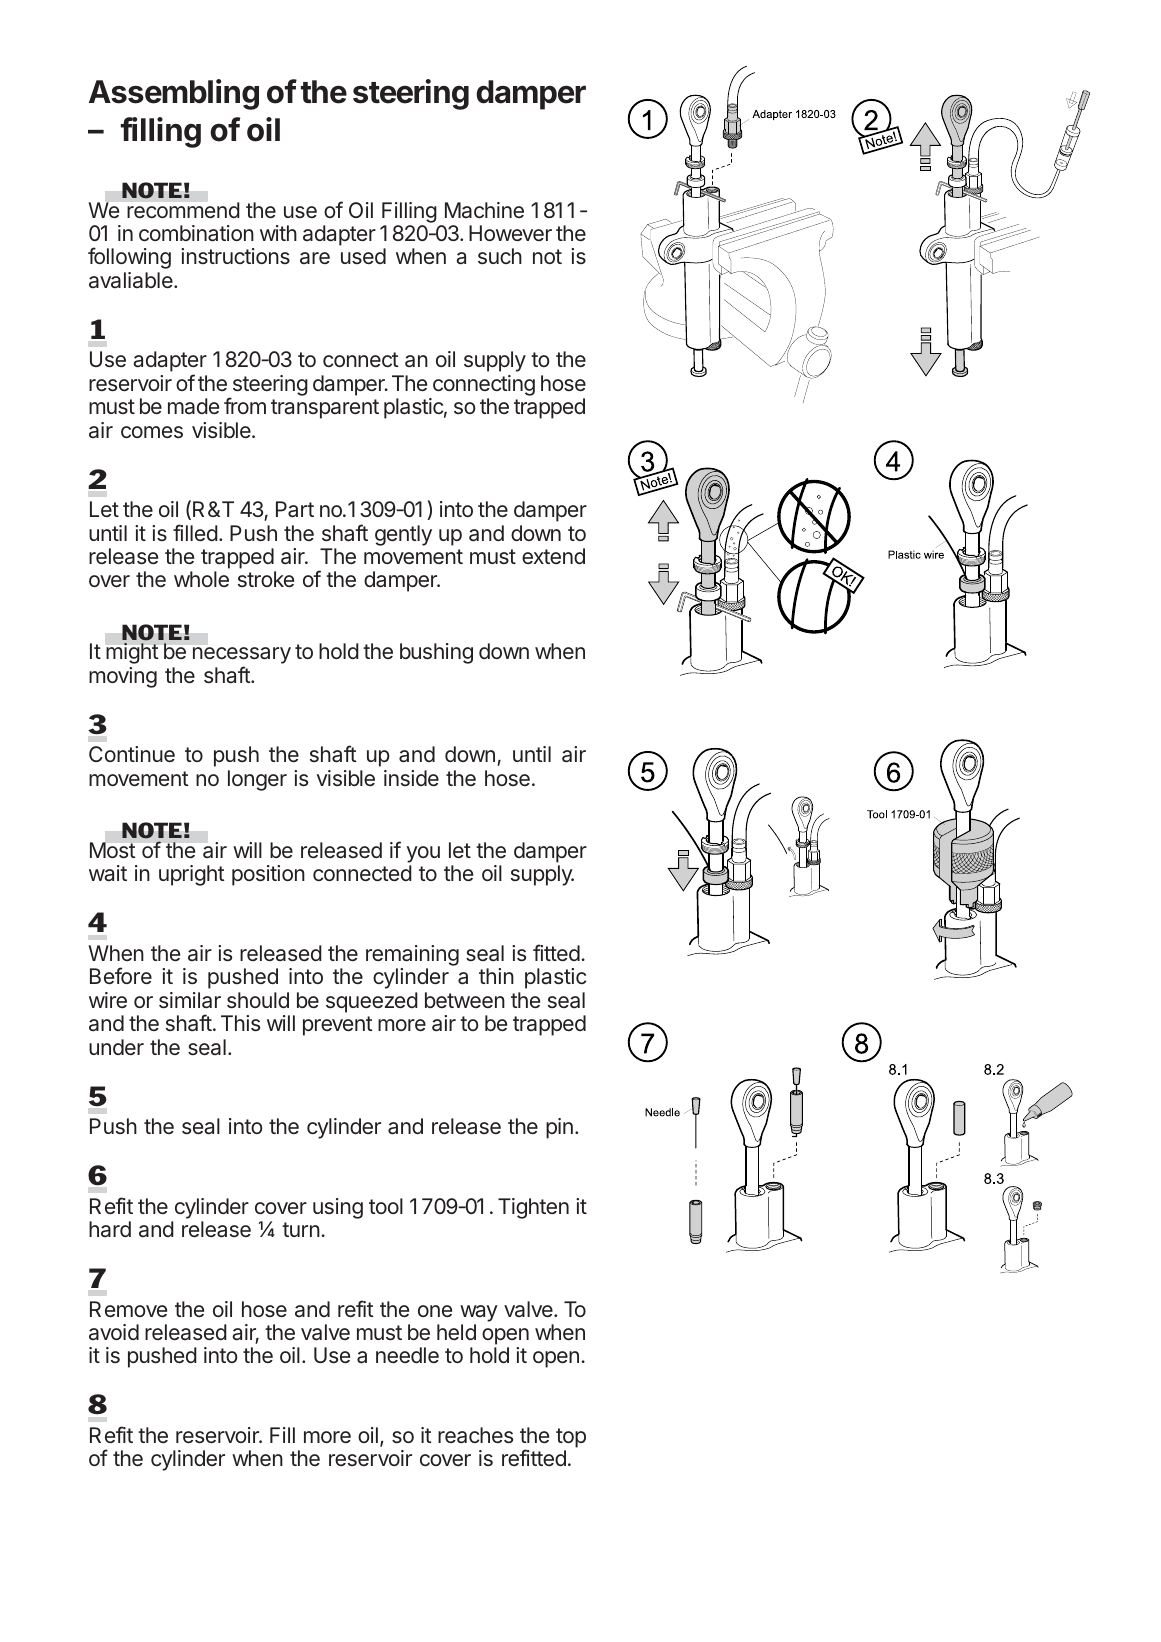  I want to click on such, so click(500, 256).
